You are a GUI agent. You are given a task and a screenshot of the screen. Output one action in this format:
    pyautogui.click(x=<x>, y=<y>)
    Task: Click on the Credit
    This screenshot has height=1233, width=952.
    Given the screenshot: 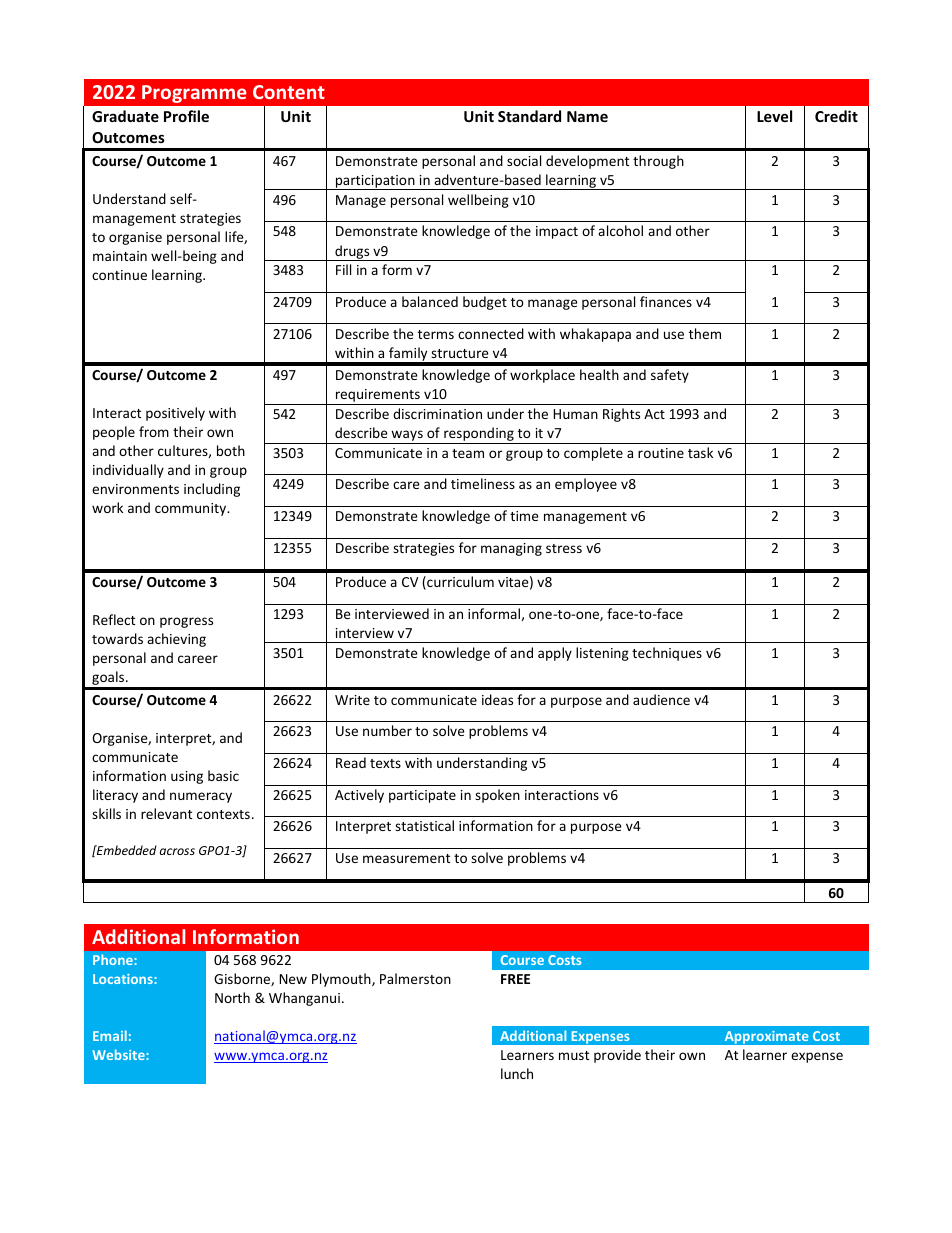 What is the action you would take?
    pyautogui.click(x=836, y=116)
